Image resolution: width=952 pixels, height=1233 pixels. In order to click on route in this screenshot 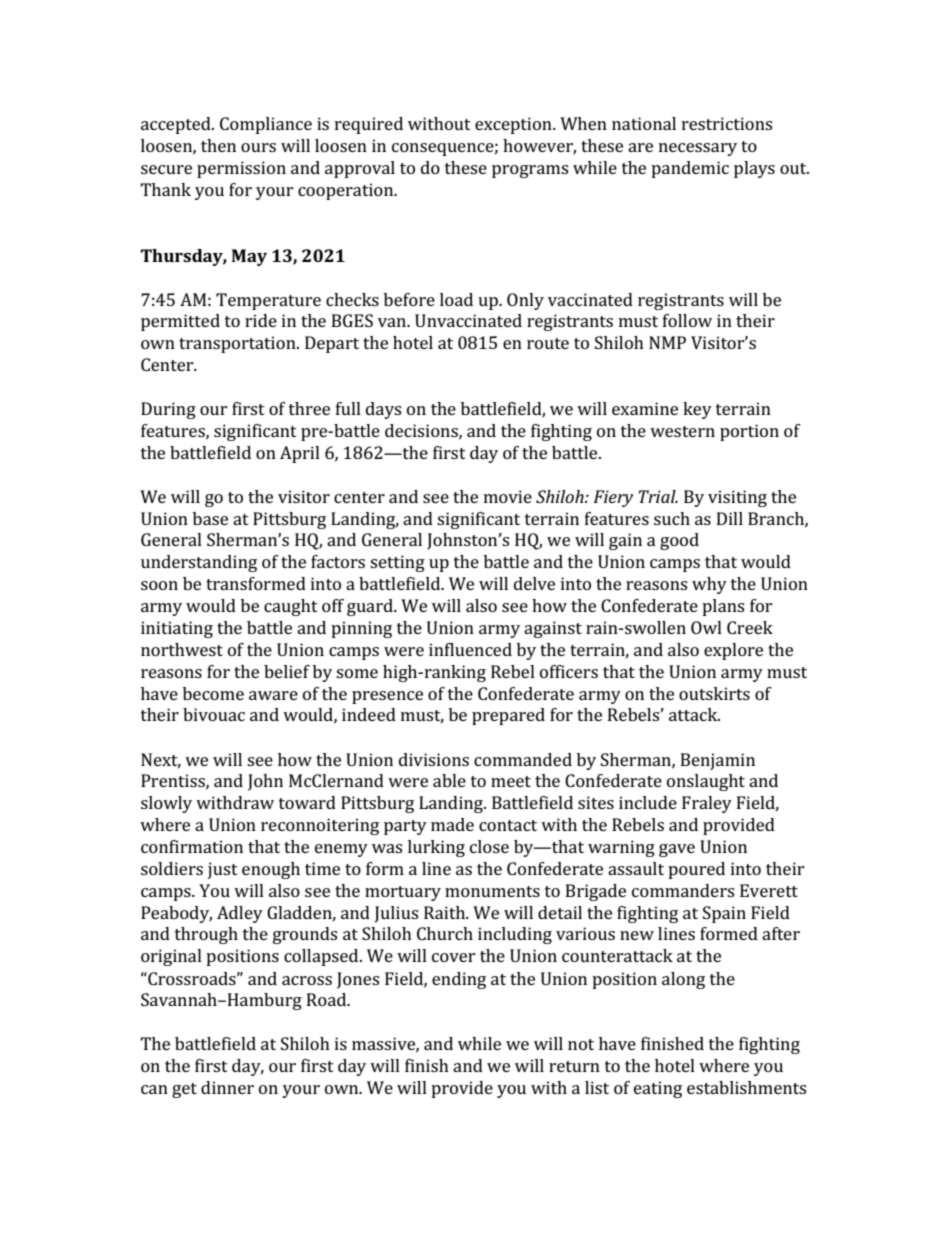, I will do `click(548, 343)`.
